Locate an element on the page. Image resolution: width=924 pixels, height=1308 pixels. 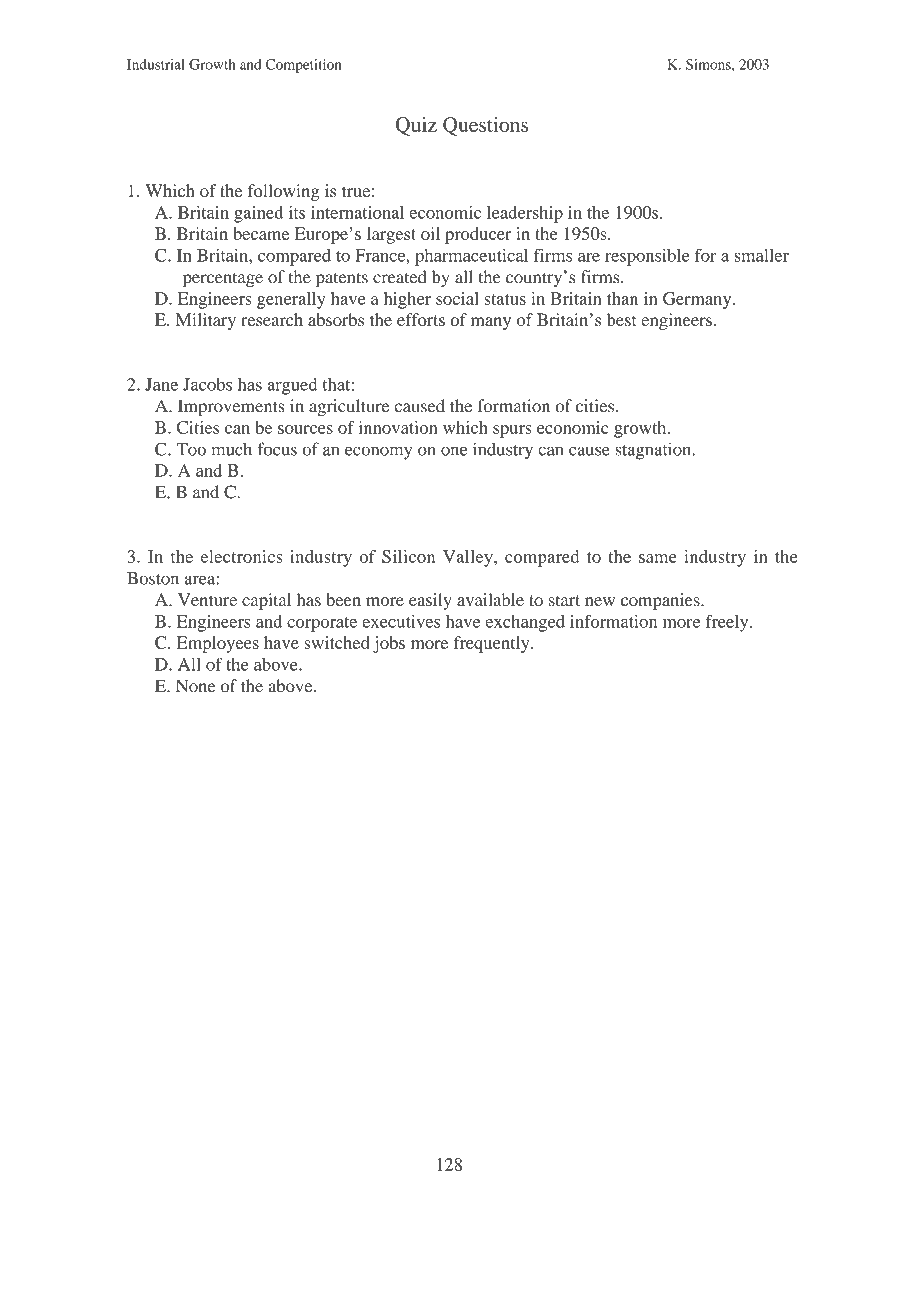
Quiz is located at coordinates (416, 126).
